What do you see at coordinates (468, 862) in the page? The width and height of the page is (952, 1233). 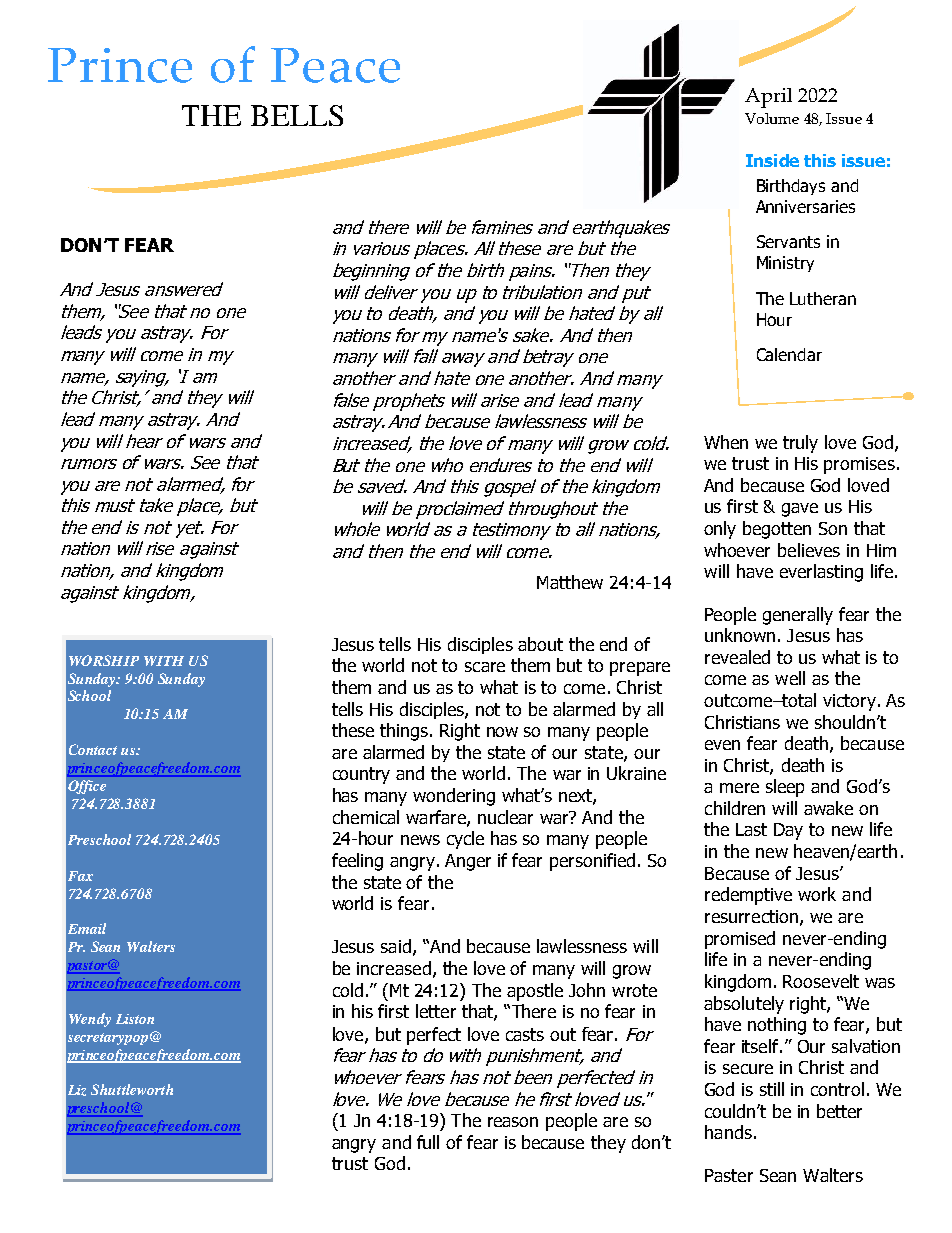 I see `Anger` at bounding box center [468, 862].
